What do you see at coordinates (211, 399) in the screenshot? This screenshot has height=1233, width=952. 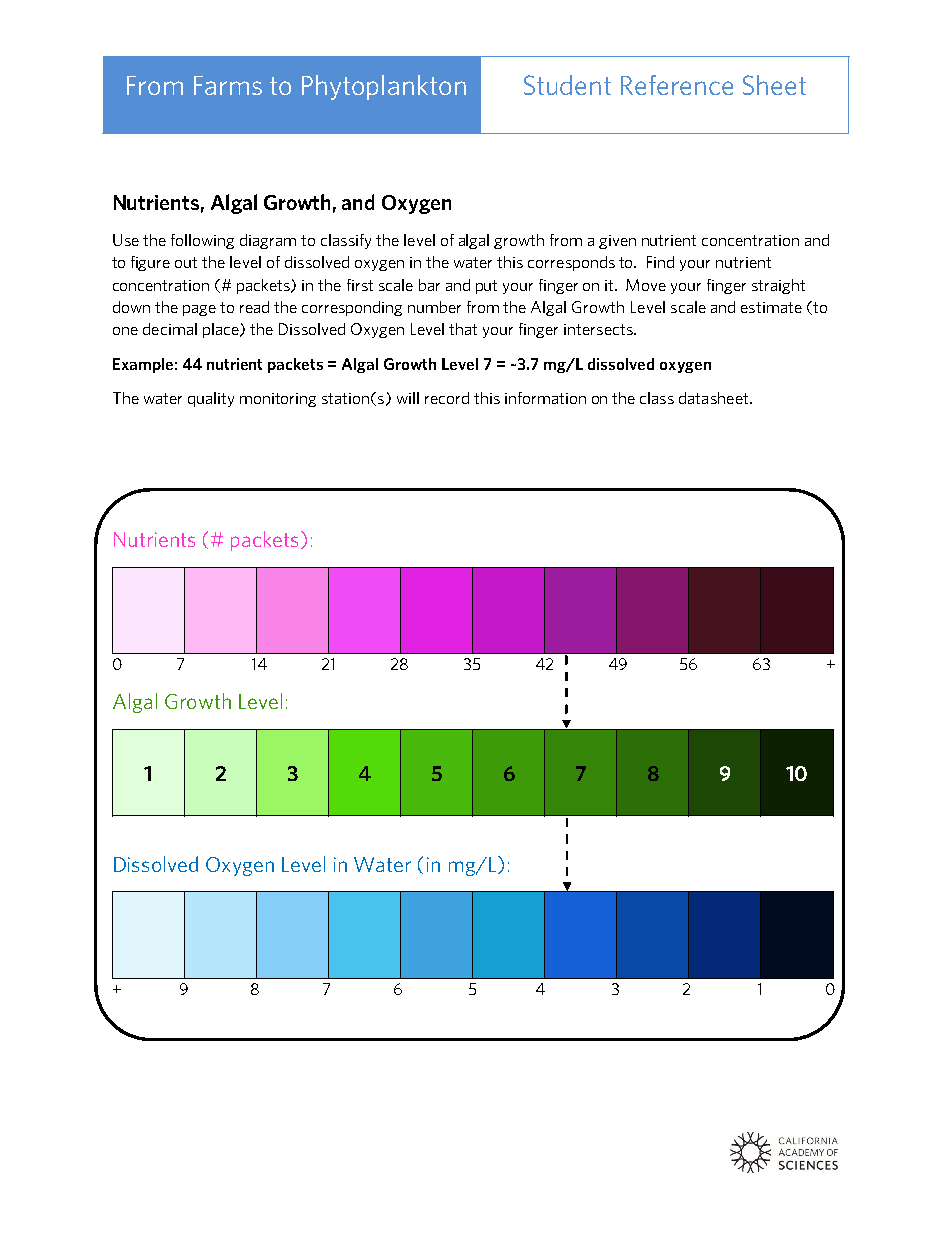 I see `quality` at bounding box center [211, 399].
